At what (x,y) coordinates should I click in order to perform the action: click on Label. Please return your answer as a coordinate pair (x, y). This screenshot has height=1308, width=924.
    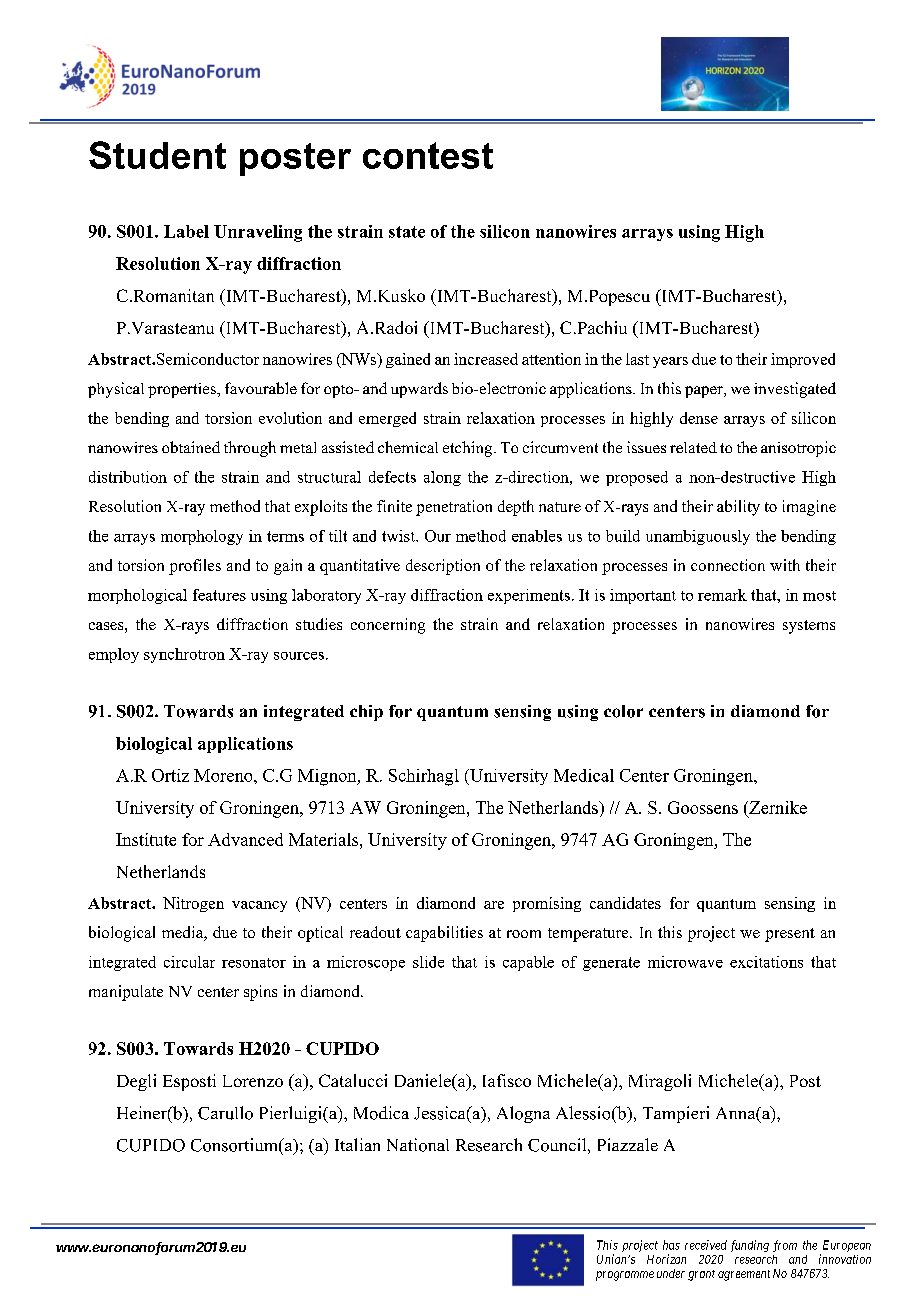
    Looking at the image, I should click on (186, 231).
